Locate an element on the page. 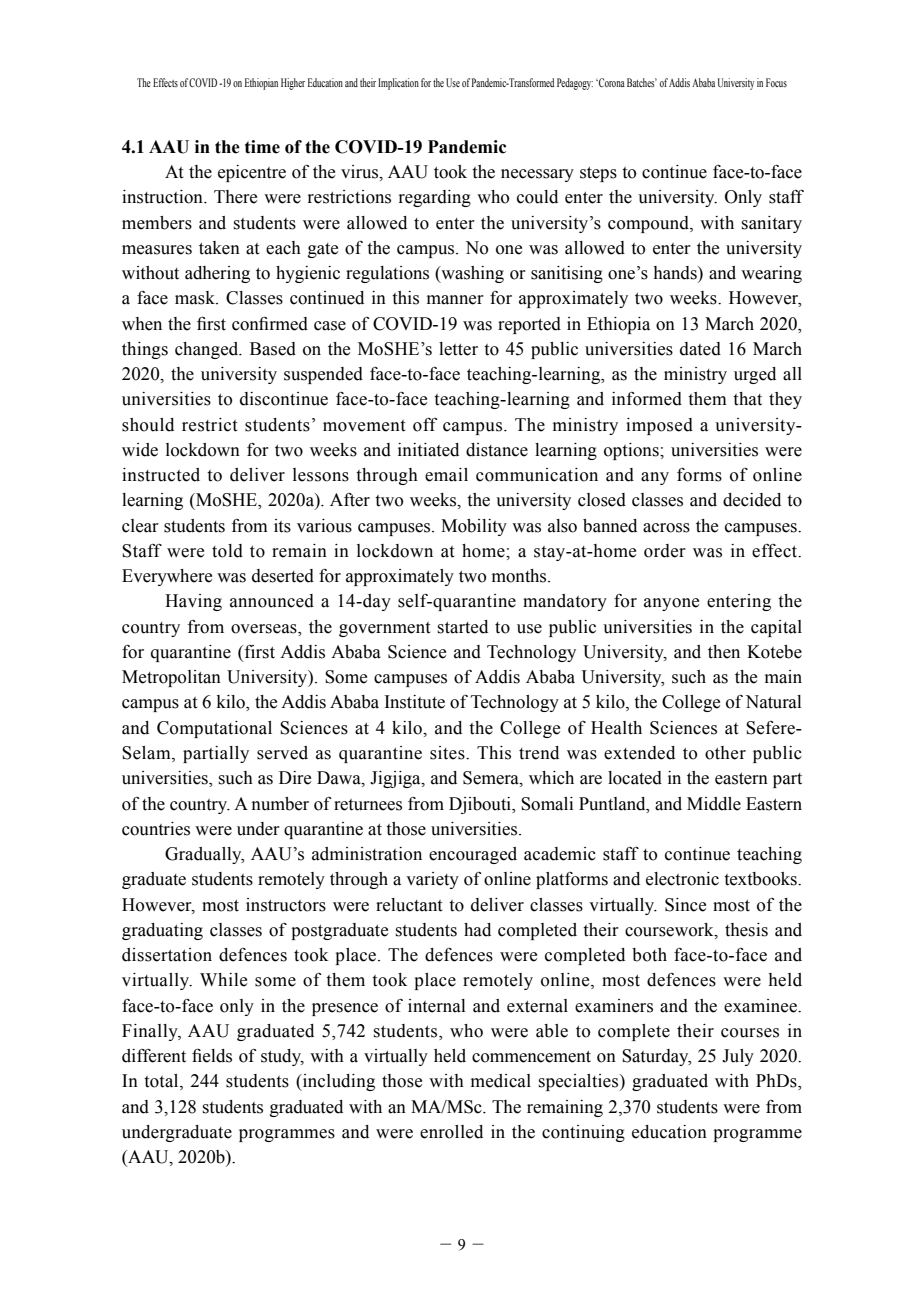 Image resolution: width=924 pixels, height=1305 pixels. encouraged is located at coordinates (473, 855).
